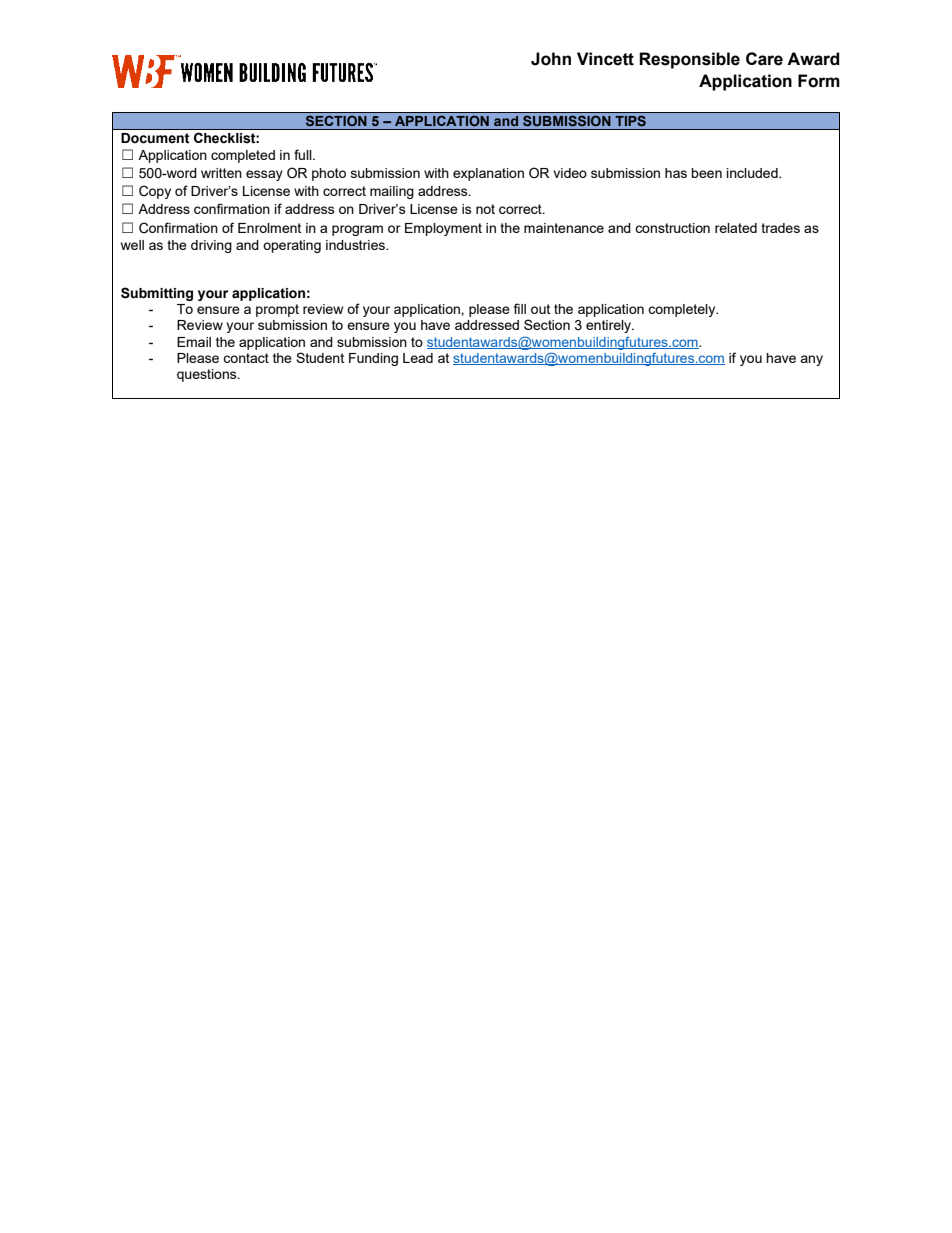 The width and height of the document is (952, 1233). I want to click on Care, so click(764, 59).
